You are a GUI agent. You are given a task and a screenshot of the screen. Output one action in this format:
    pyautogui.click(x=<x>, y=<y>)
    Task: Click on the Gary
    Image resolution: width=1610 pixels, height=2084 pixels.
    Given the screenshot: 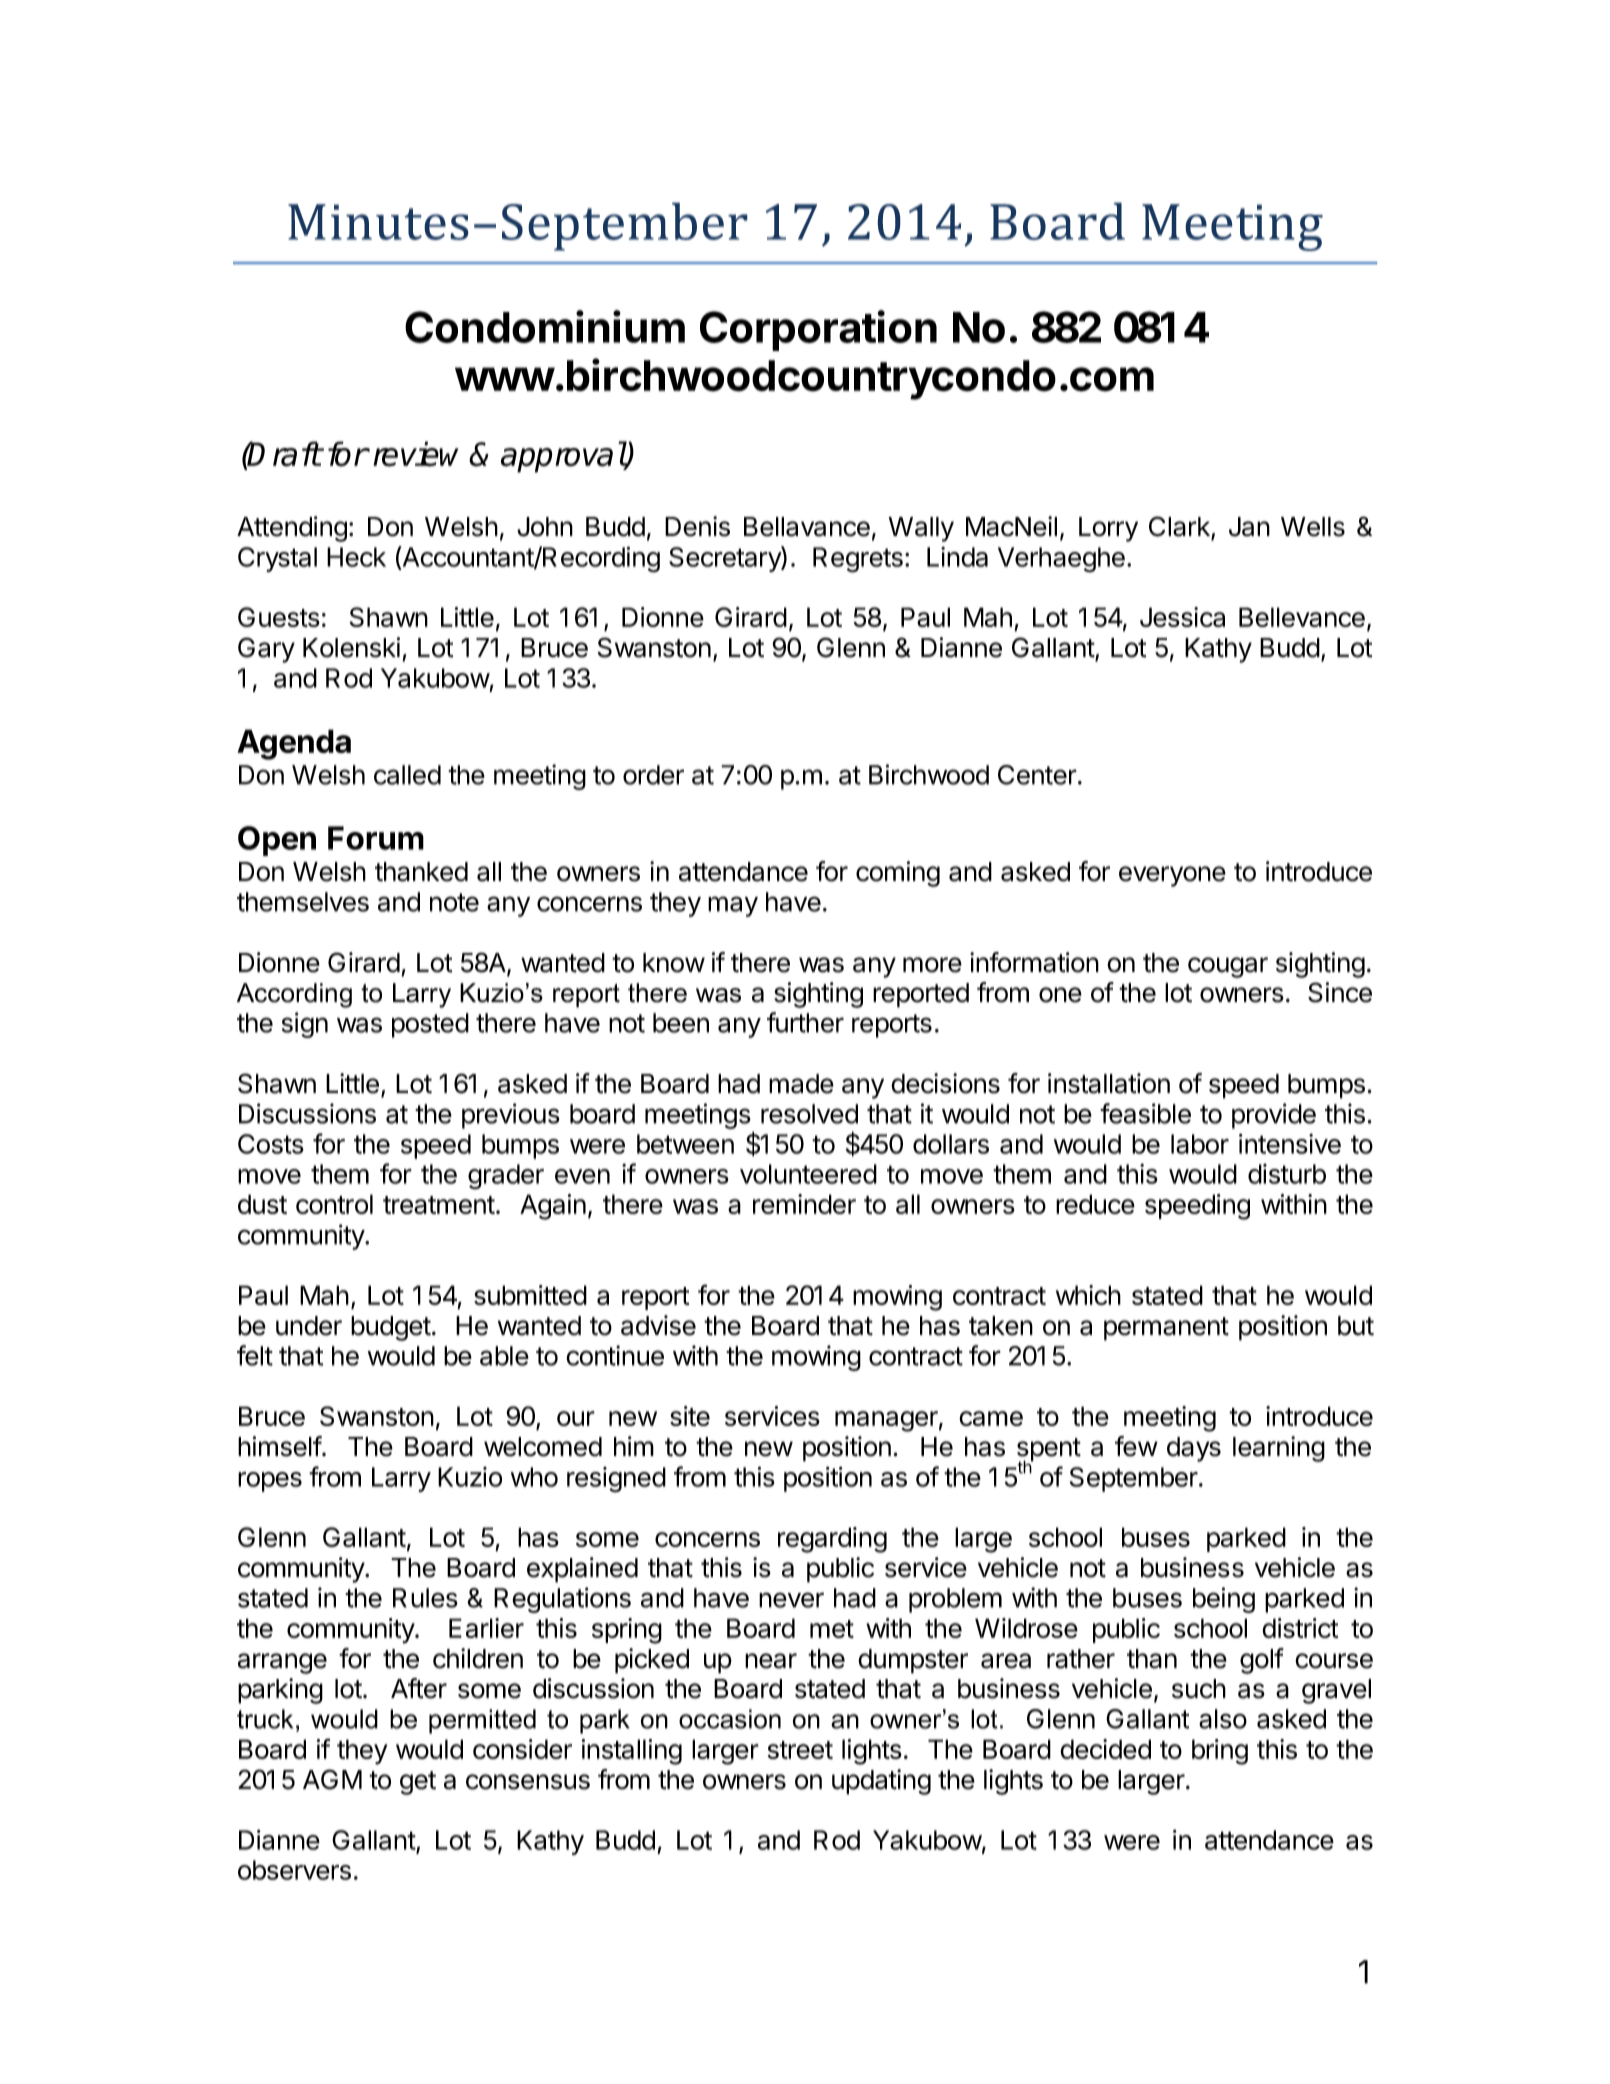 What is the action you would take?
    pyautogui.click(x=266, y=650)
